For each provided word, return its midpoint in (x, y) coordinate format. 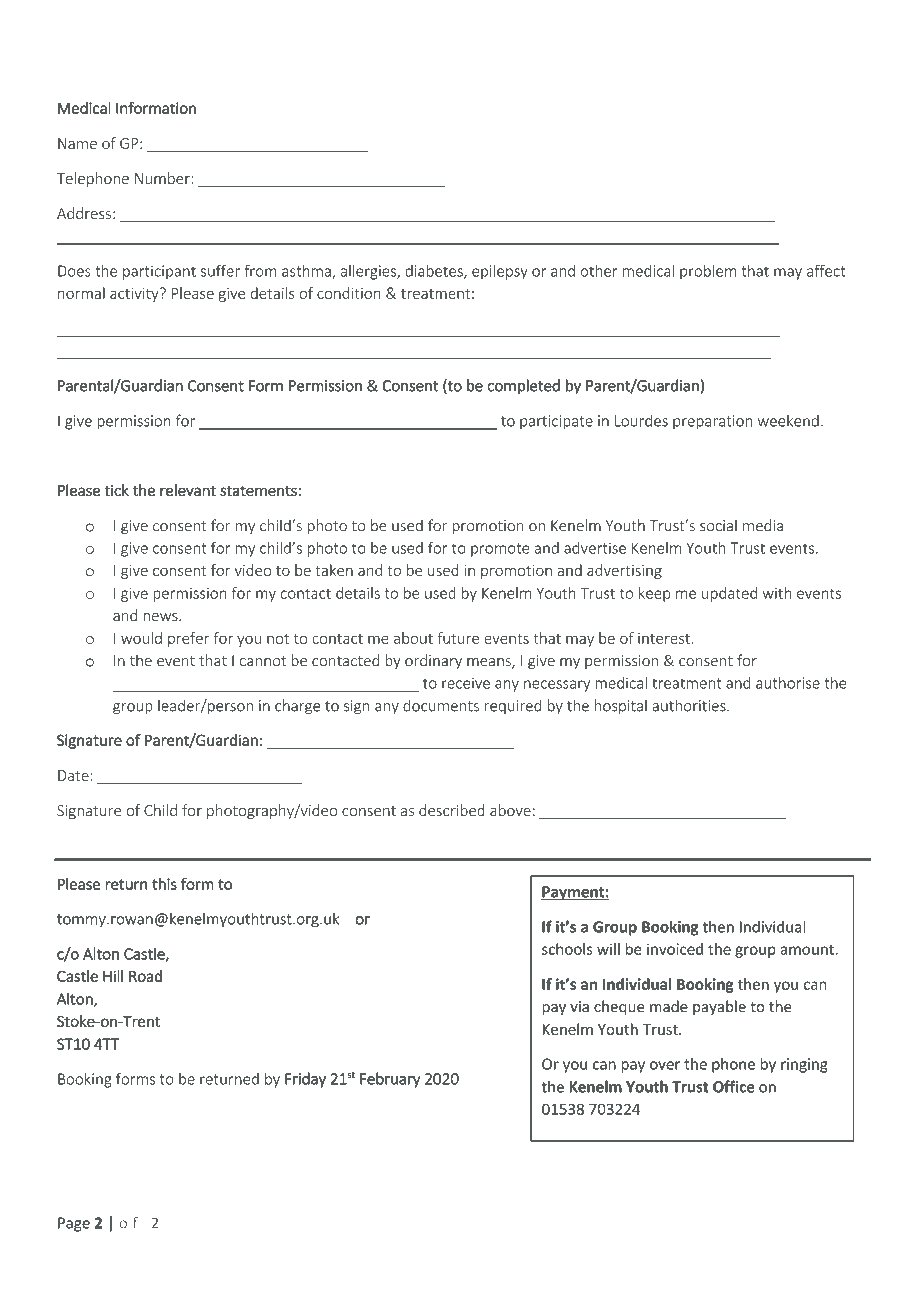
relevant (188, 490)
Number (163, 178)
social (718, 525)
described (452, 810)
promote (500, 550)
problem (708, 272)
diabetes (435, 272)
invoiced (675, 949)
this (164, 884)
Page (74, 1224)
